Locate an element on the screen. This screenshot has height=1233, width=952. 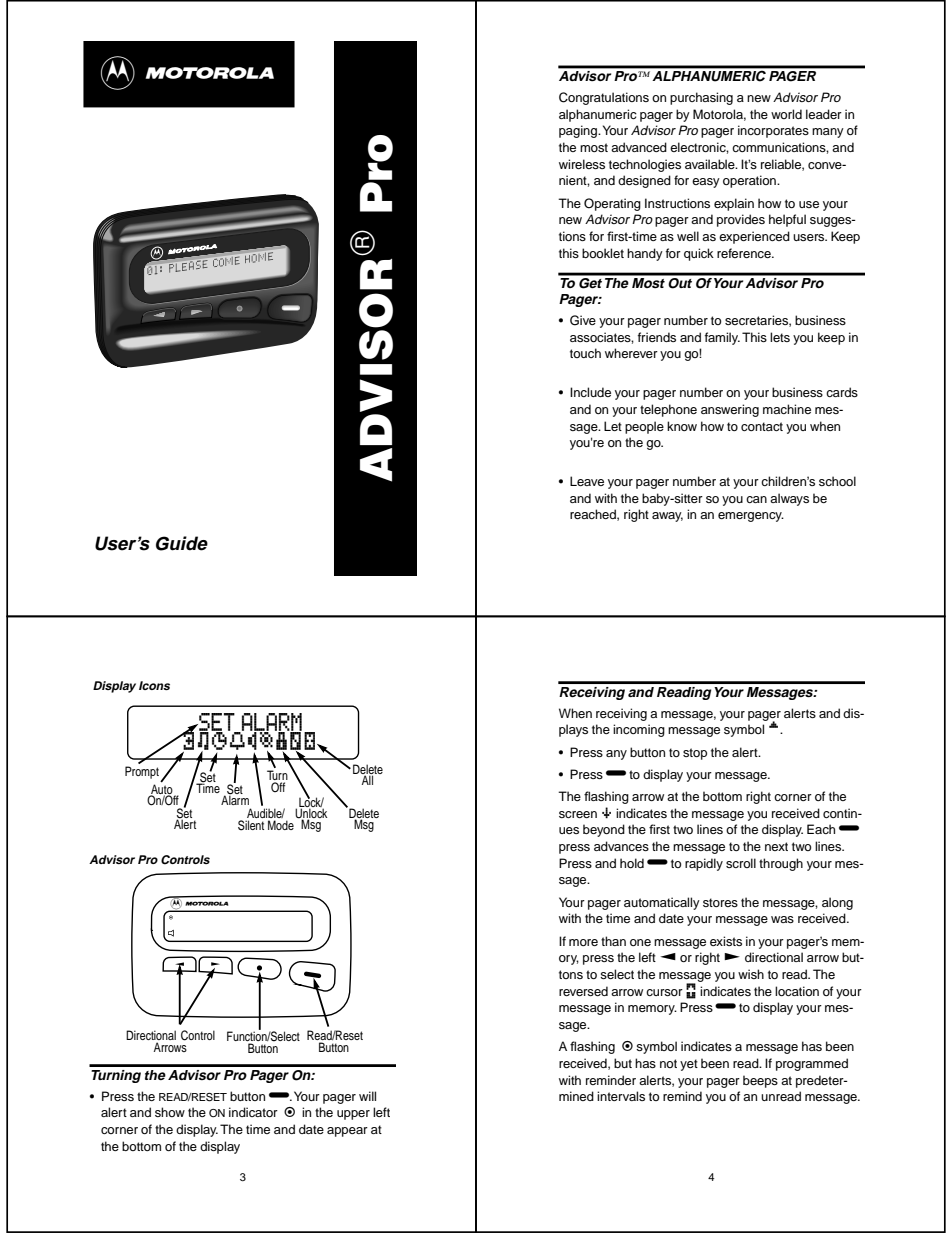
wireless is located at coordinates (582, 164).
